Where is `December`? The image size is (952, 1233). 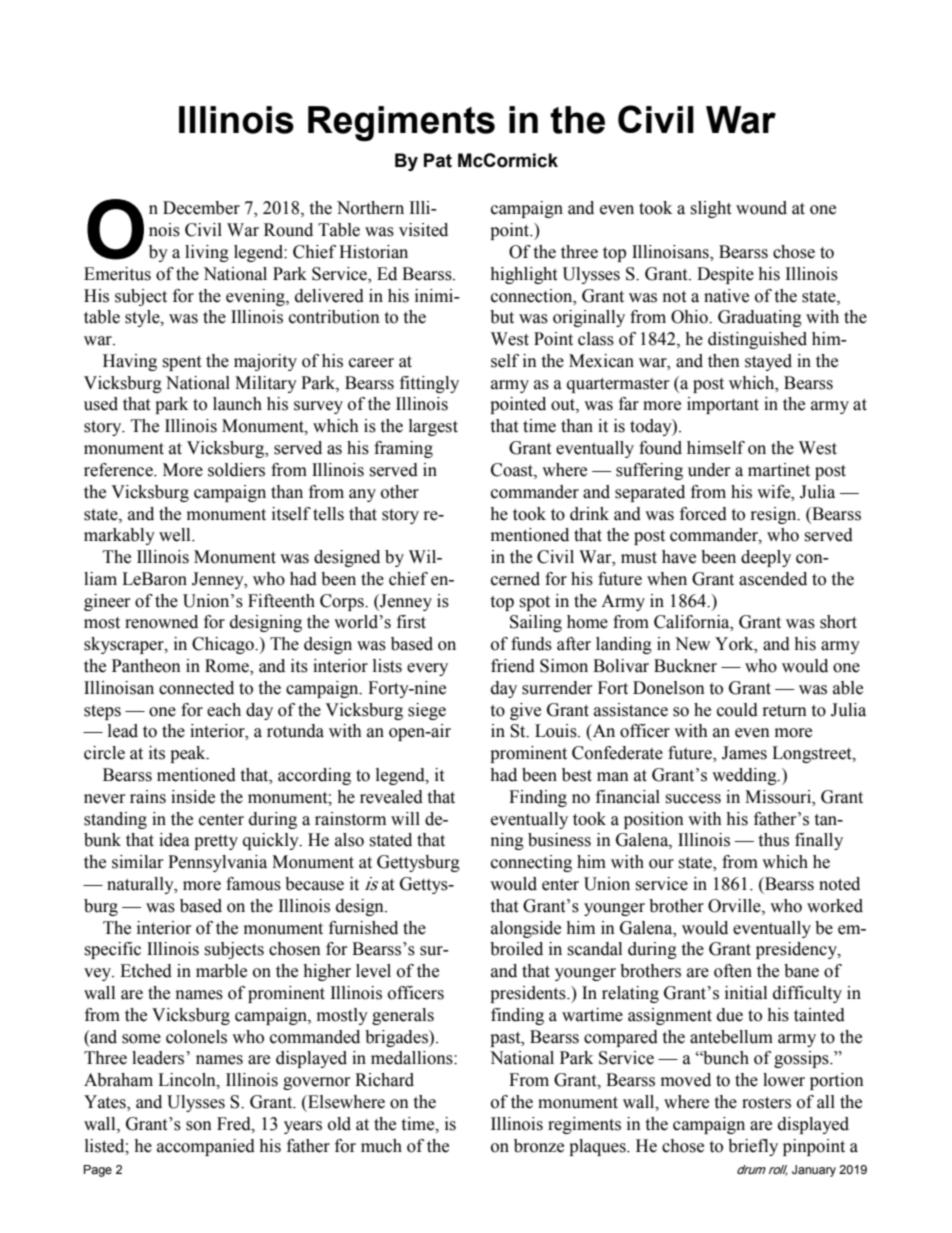
December is located at coordinates (201, 208).
